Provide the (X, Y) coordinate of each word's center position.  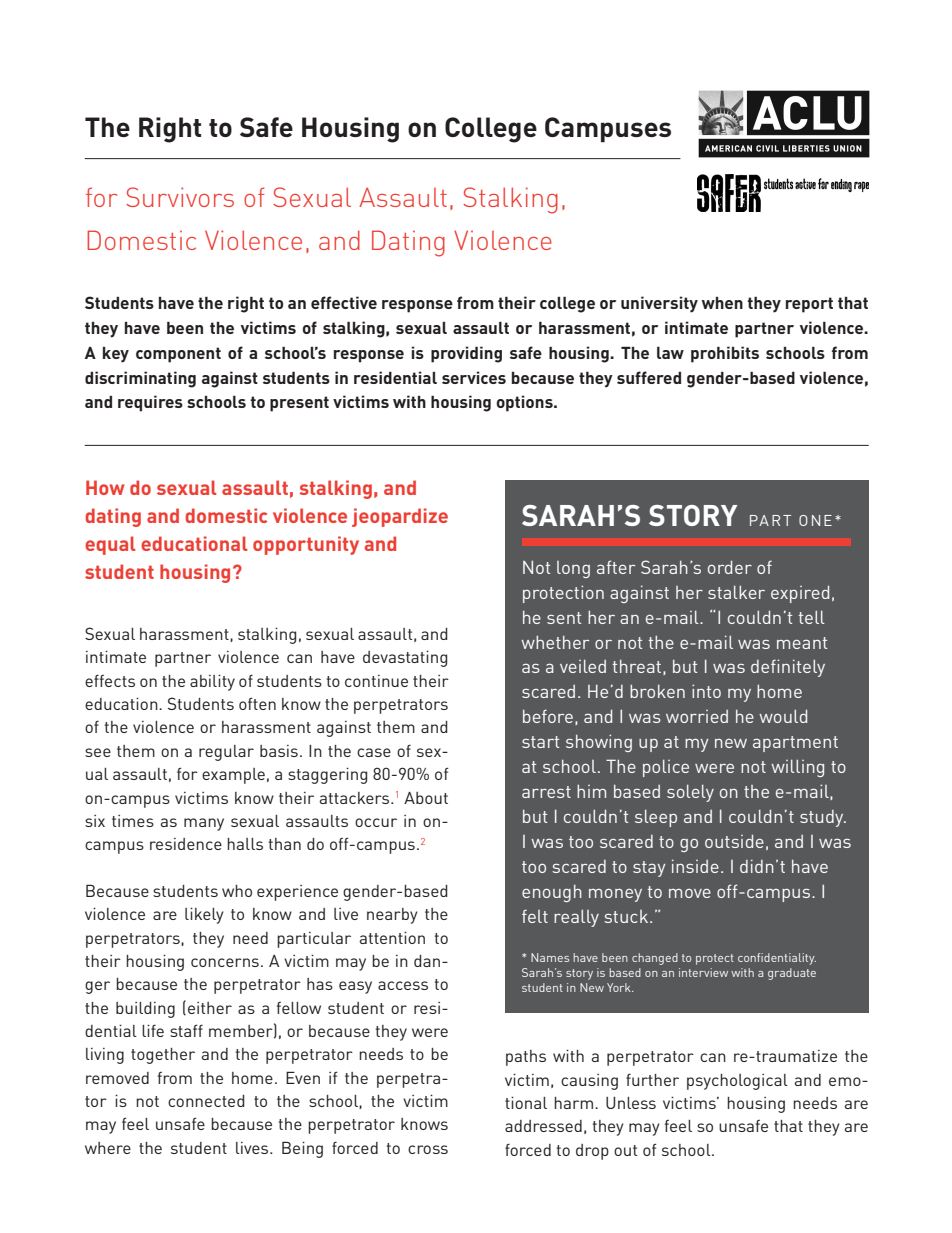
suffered (649, 377)
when (722, 303)
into (706, 691)
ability (212, 683)
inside (695, 866)
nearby (392, 916)
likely (204, 916)
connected (206, 1101)
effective (344, 302)
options (525, 403)
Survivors (180, 197)
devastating (405, 659)
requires (150, 403)
